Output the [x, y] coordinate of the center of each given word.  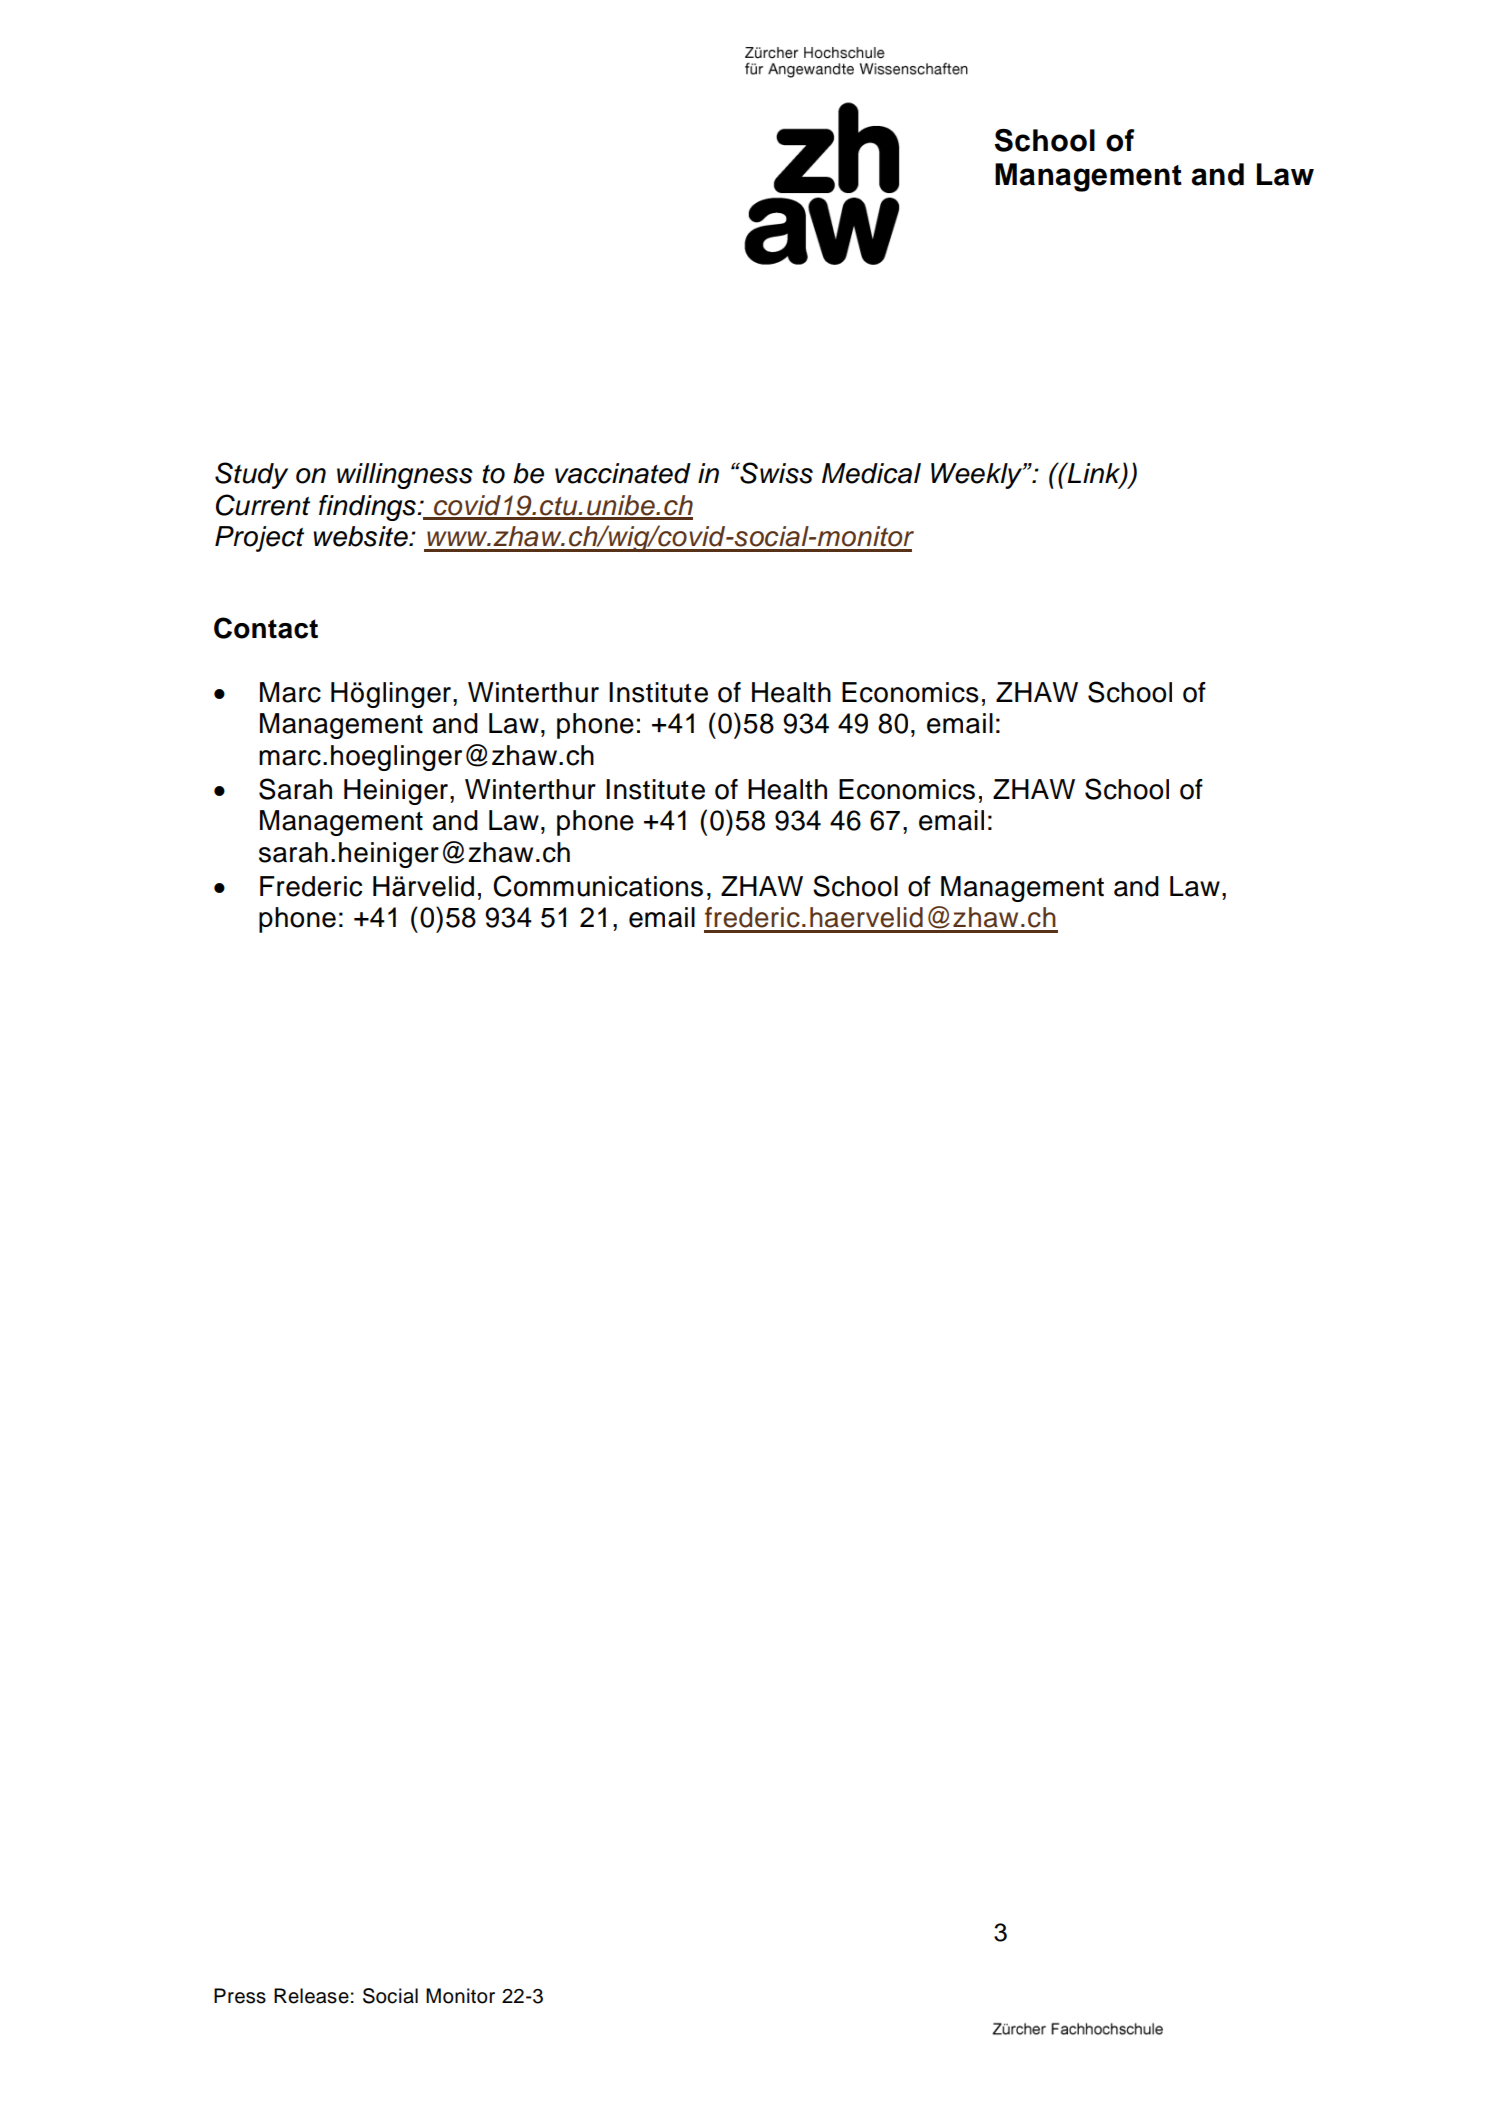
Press [240, 1996]
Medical [871, 473]
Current [263, 505]
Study [251, 475]
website [361, 536]
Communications [598, 886]
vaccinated [623, 473]
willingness [405, 476]
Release [311, 1996]
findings [368, 508]
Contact [266, 628]
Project [259, 539]
